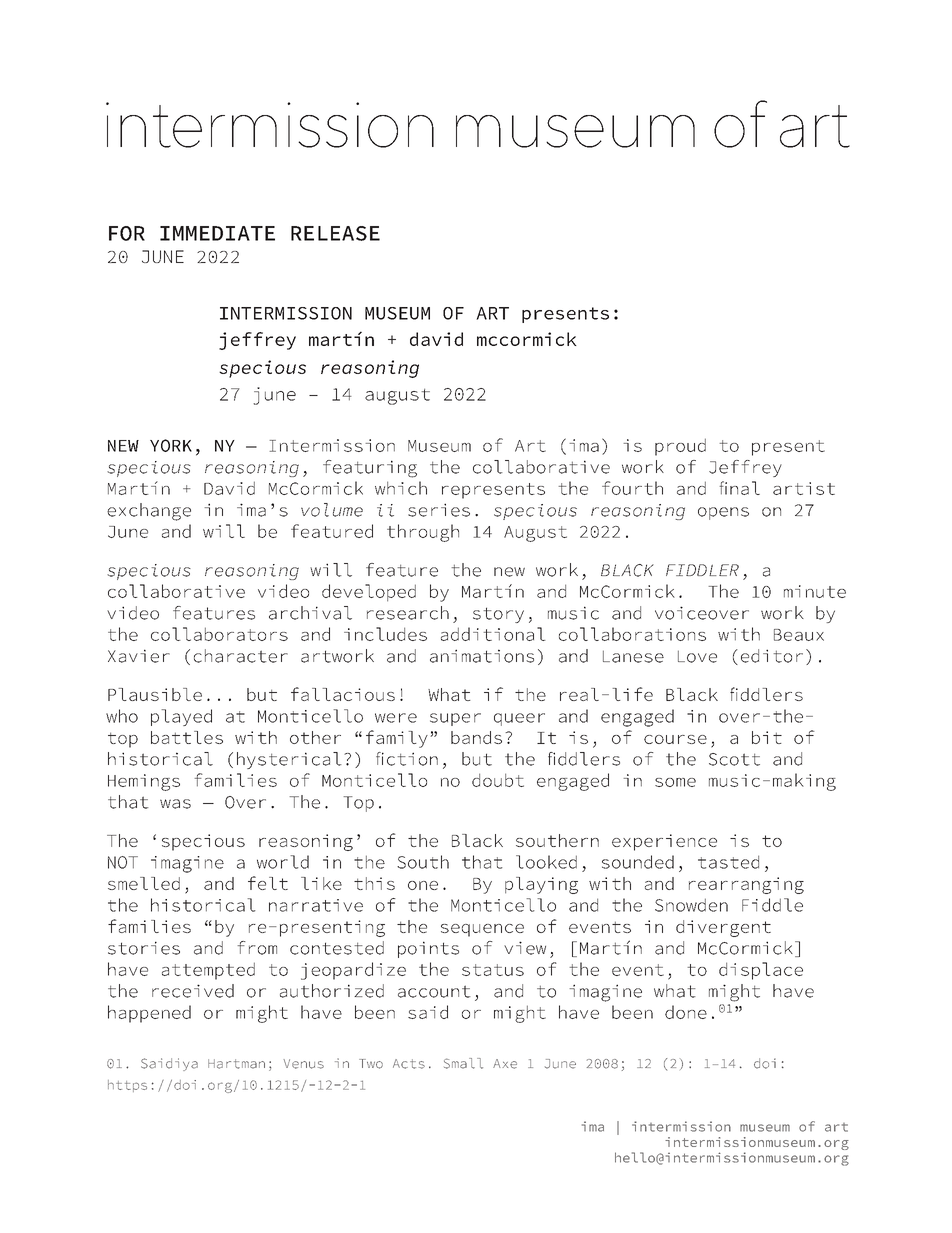 The height and width of the screenshot is (1233, 952). What do you see at coordinates (401, 488) in the screenshot?
I see `which` at bounding box center [401, 488].
